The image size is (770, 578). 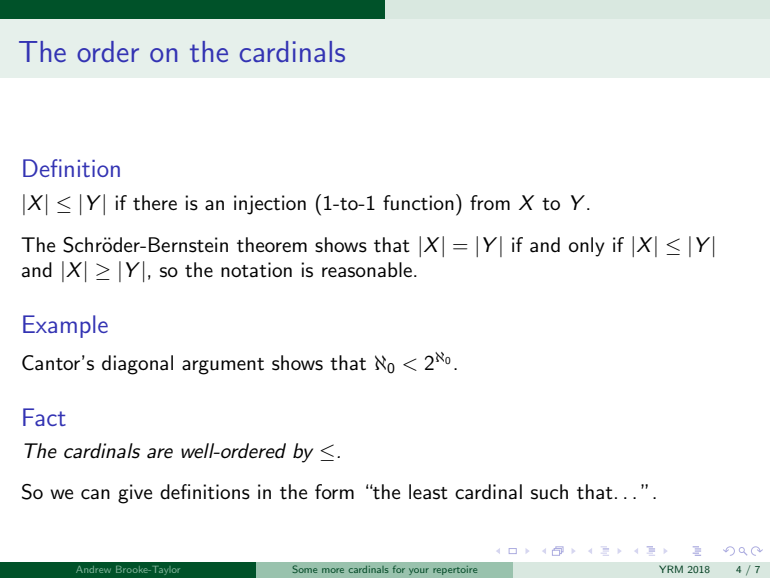 What do you see at coordinates (93, 569) in the image?
I see `Andrew` at bounding box center [93, 569].
